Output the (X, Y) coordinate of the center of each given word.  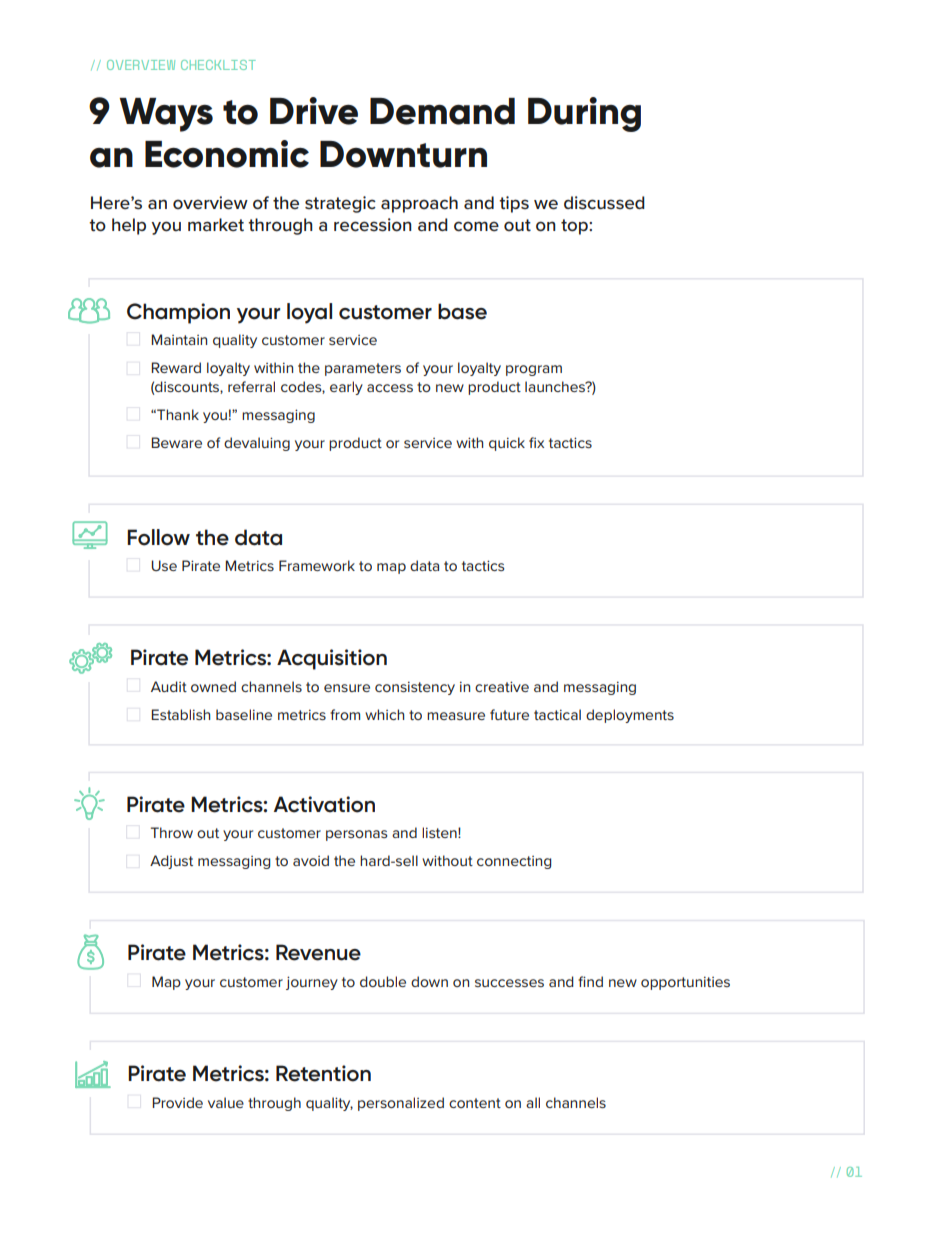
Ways (166, 115)
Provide (177, 1102)
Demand (442, 111)
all (533, 1102)
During (584, 114)
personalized (401, 1104)
